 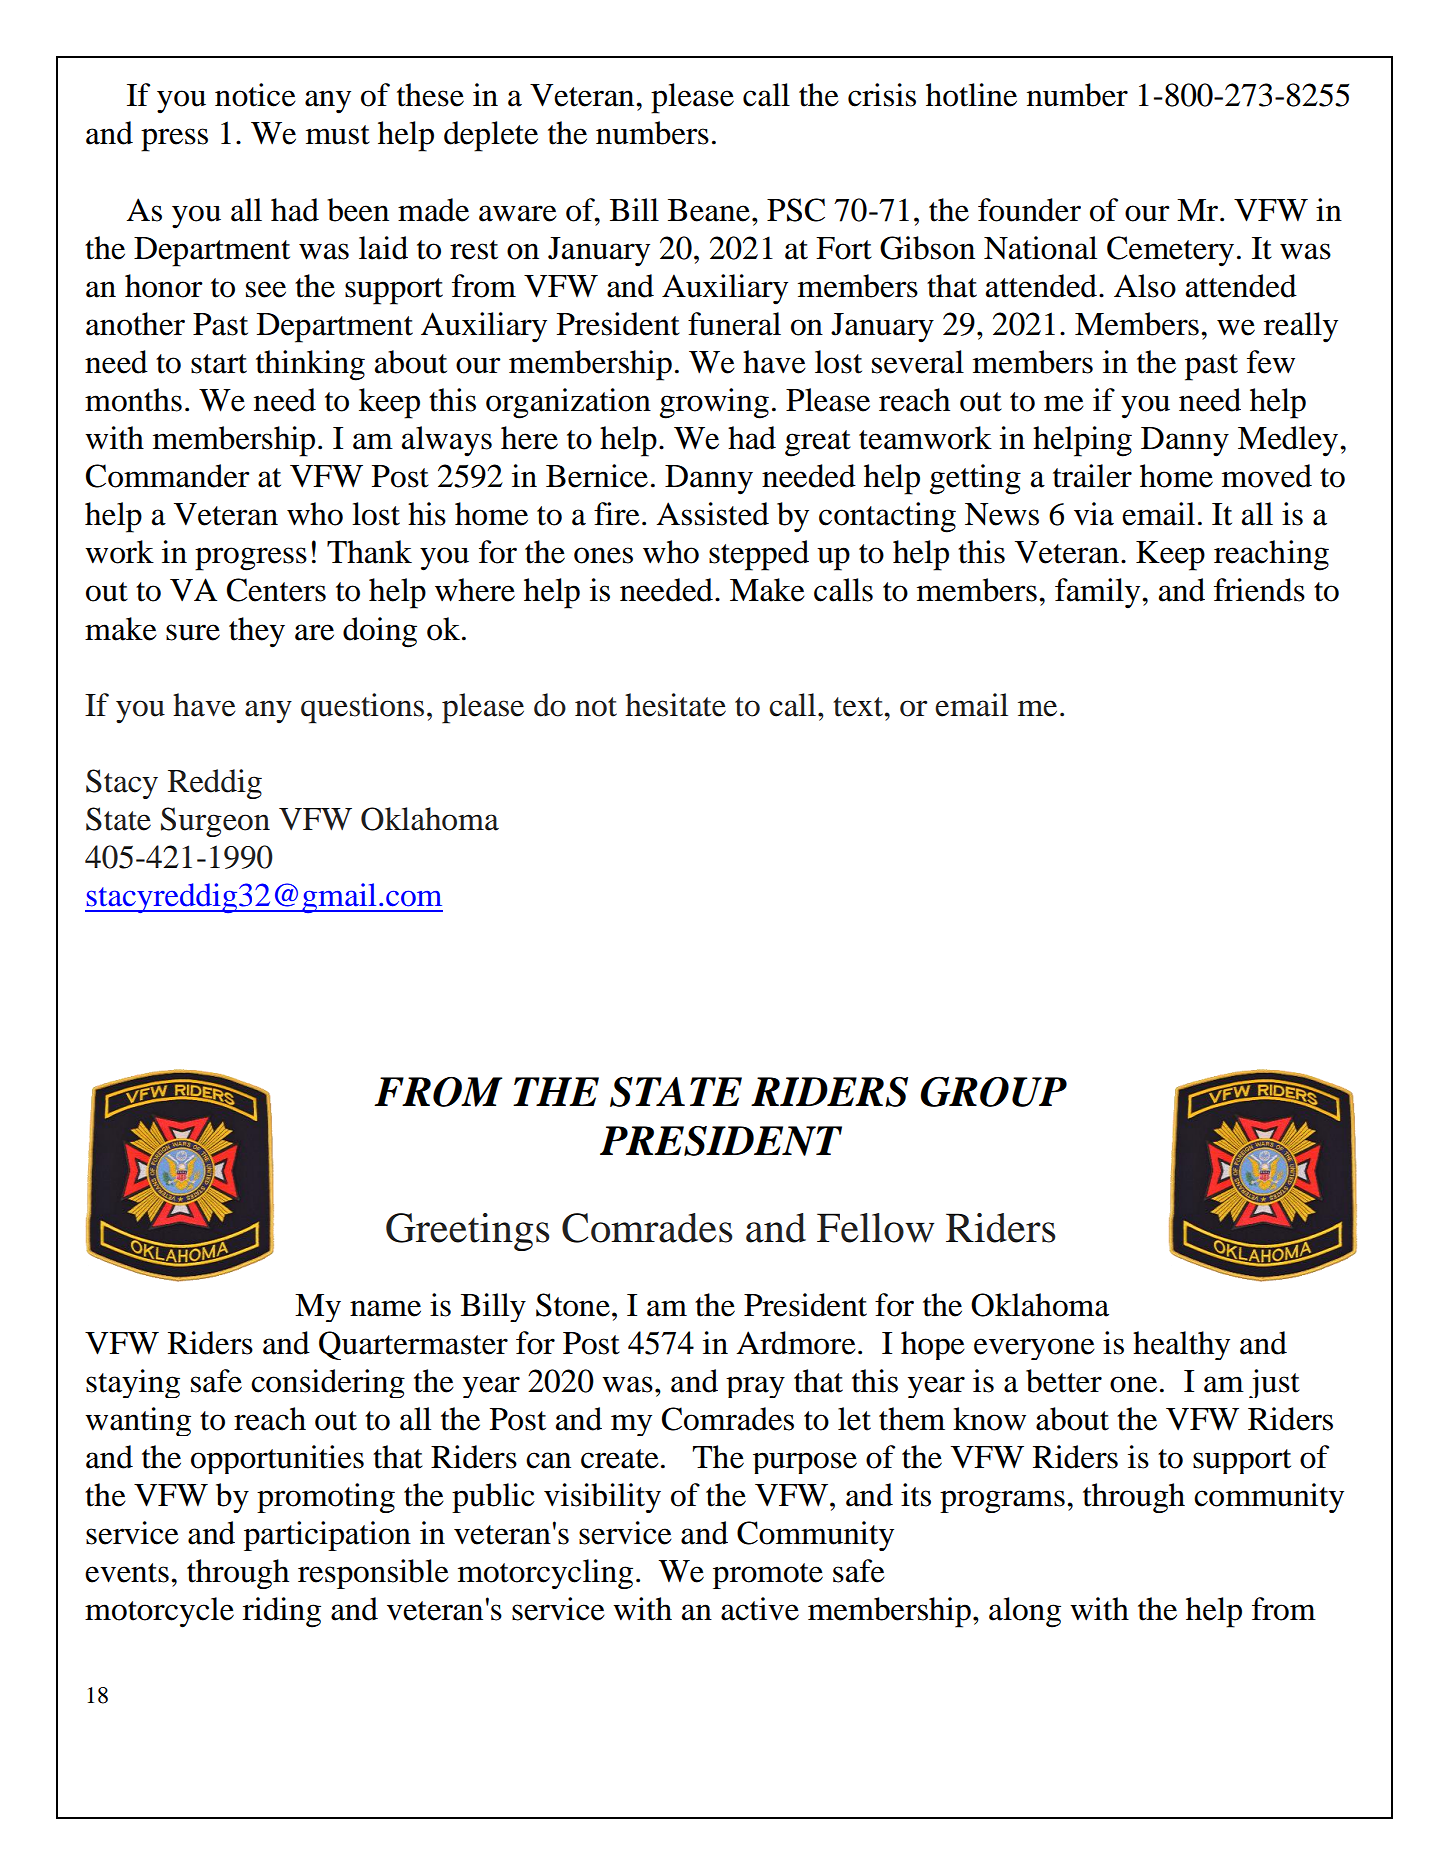 What do you see at coordinates (282, 1612) in the image?
I see `riding` at bounding box center [282, 1612].
